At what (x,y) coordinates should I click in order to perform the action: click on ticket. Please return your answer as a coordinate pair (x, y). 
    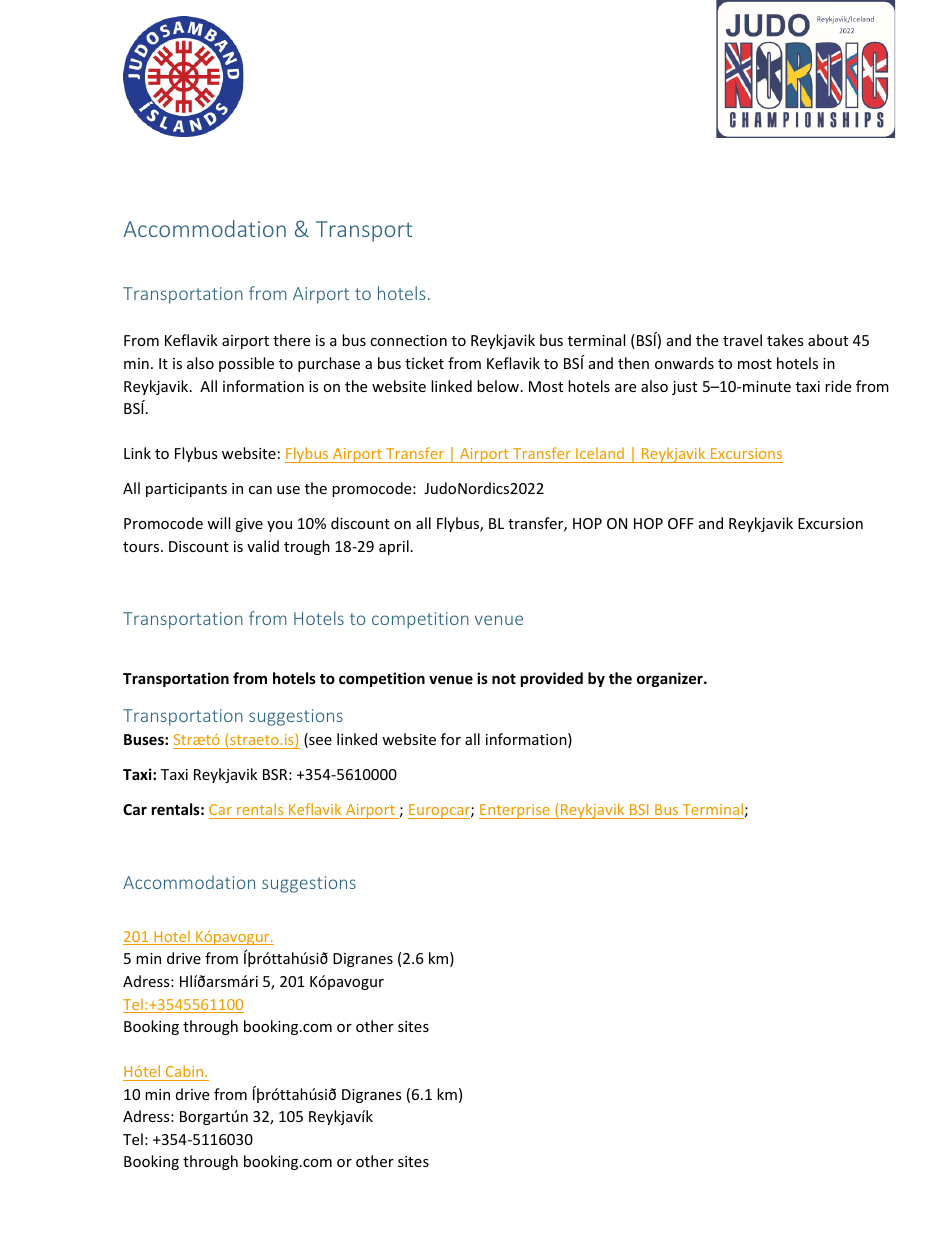
    Looking at the image, I should click on (424, 363).
